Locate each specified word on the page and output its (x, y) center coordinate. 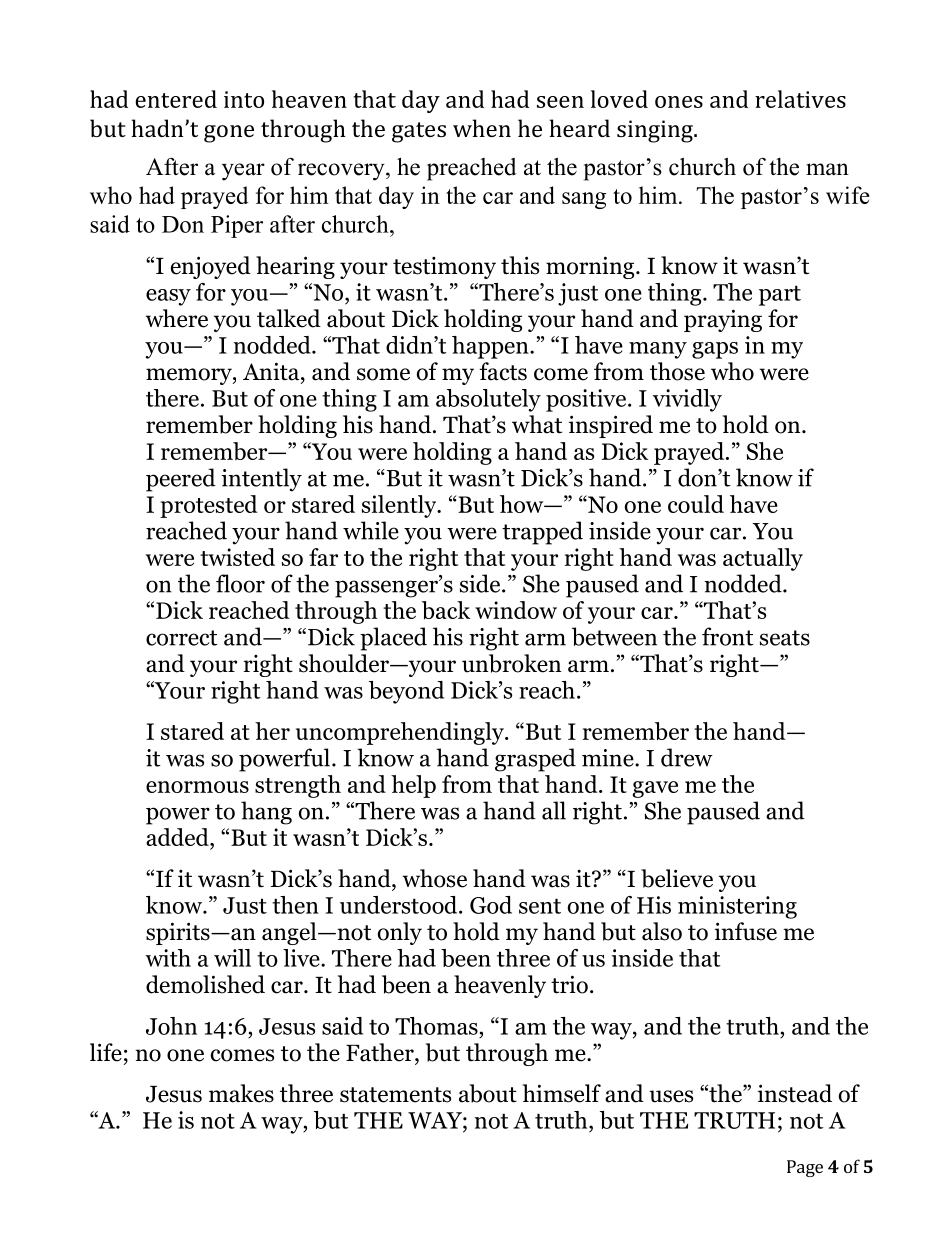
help (413, 786)
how (523, 504)
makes (241, 1093)
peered (181, 480)
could (696, 504)
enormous (197, 787)
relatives (800, 99)
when (482, 128)
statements (395, 1095)
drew (687, 757)
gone (229, 134)
